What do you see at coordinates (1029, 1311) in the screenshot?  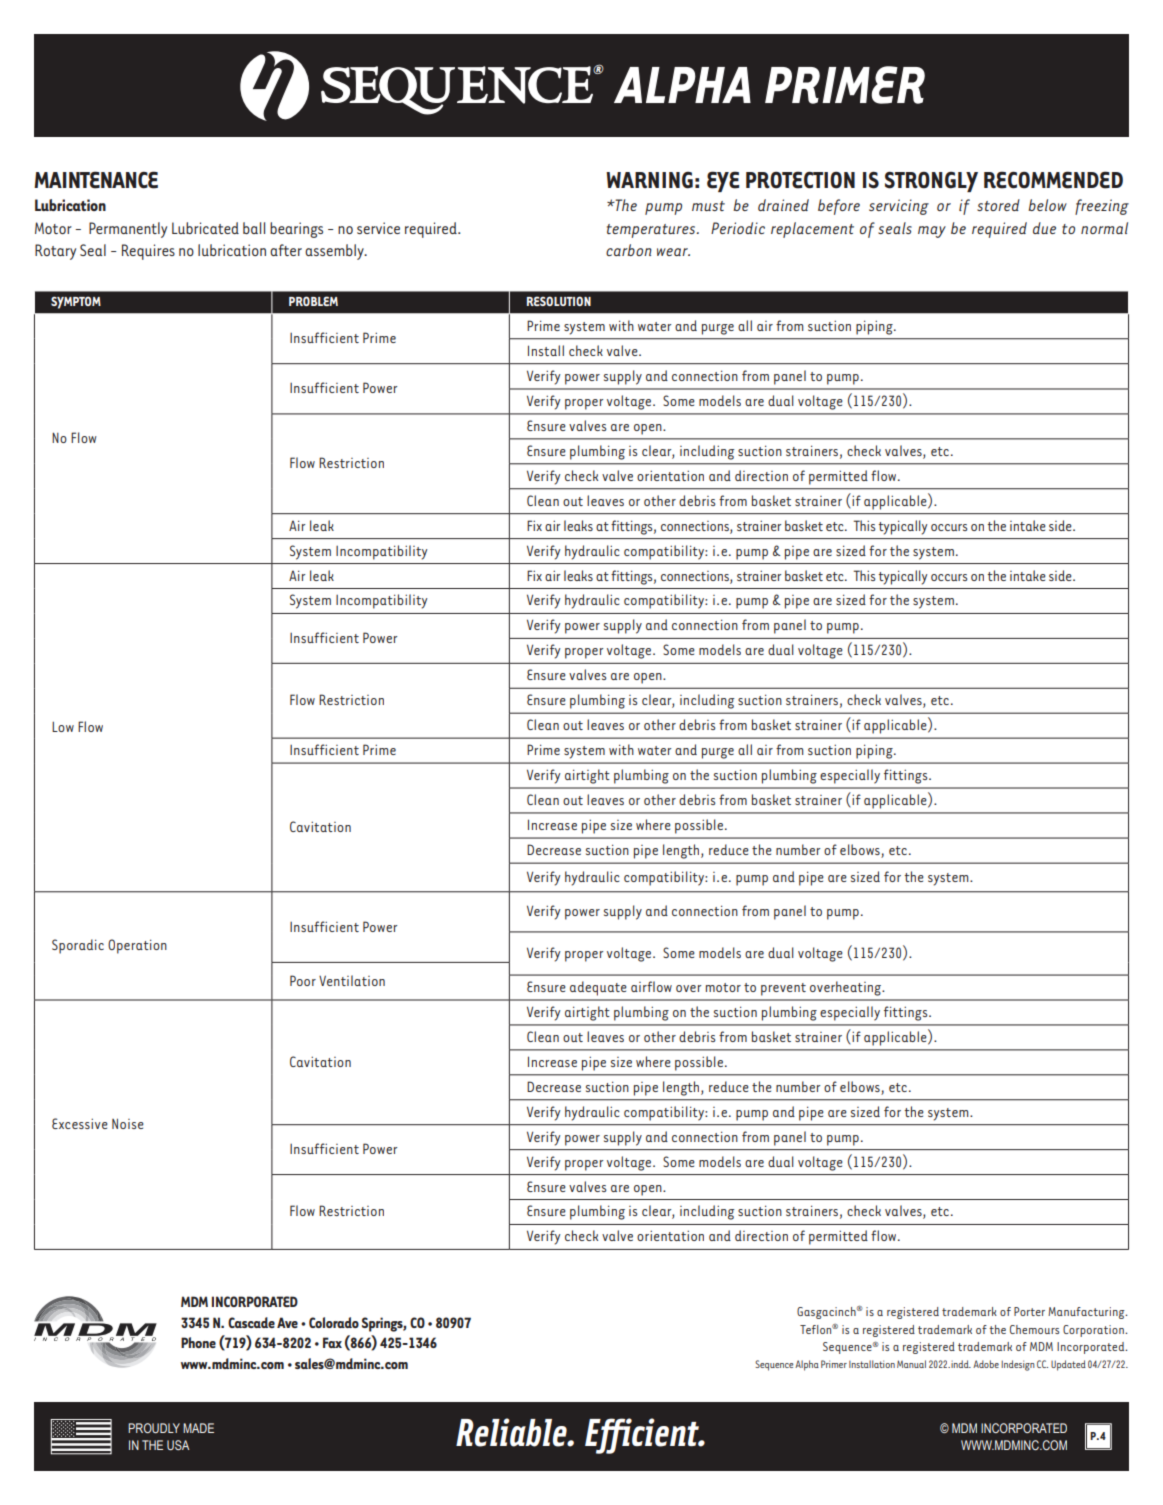 I see `Porter` at bounding box center [1029, 1311].
